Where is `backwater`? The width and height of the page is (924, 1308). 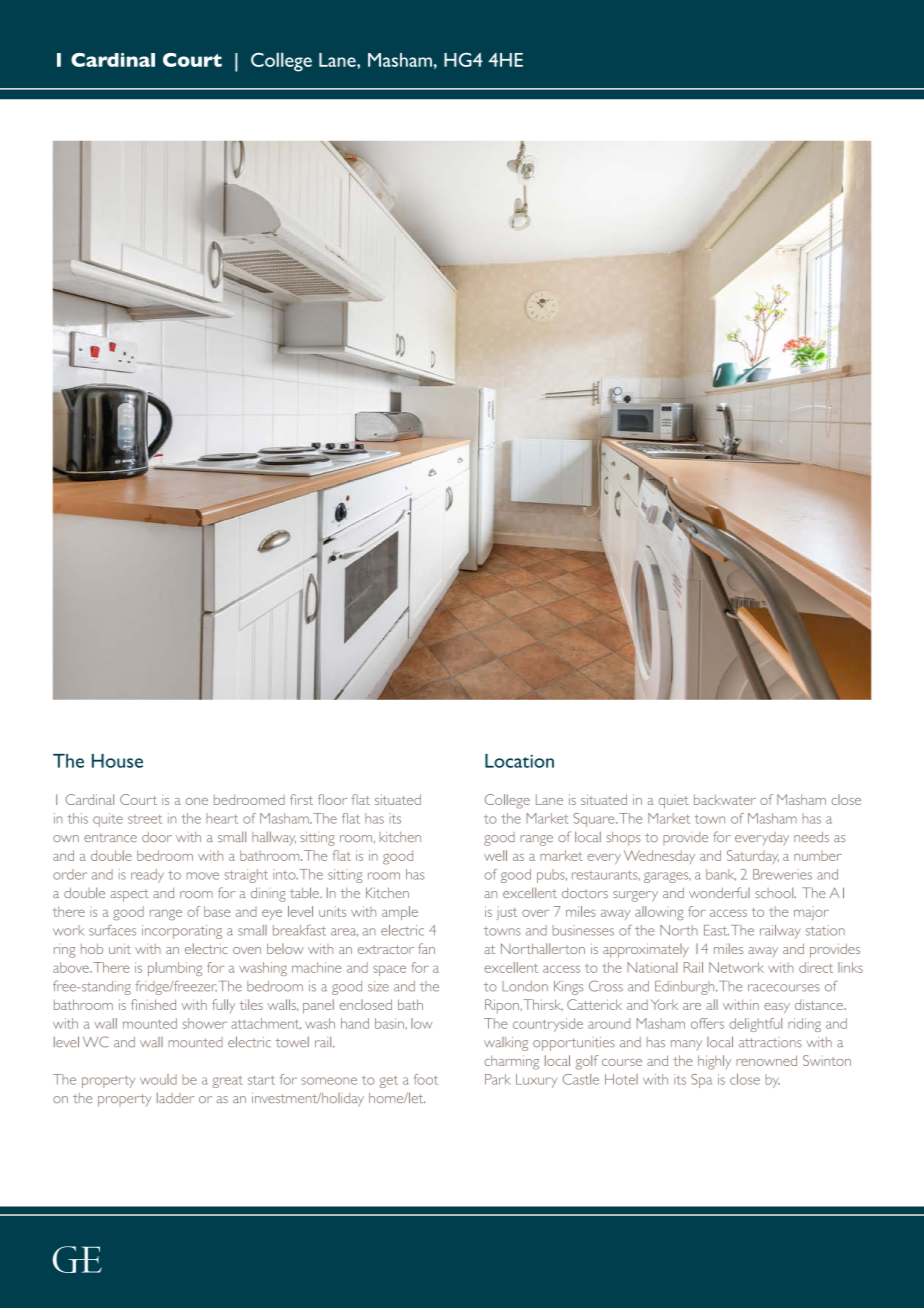 backwater is located at coordinates (725, 799).
